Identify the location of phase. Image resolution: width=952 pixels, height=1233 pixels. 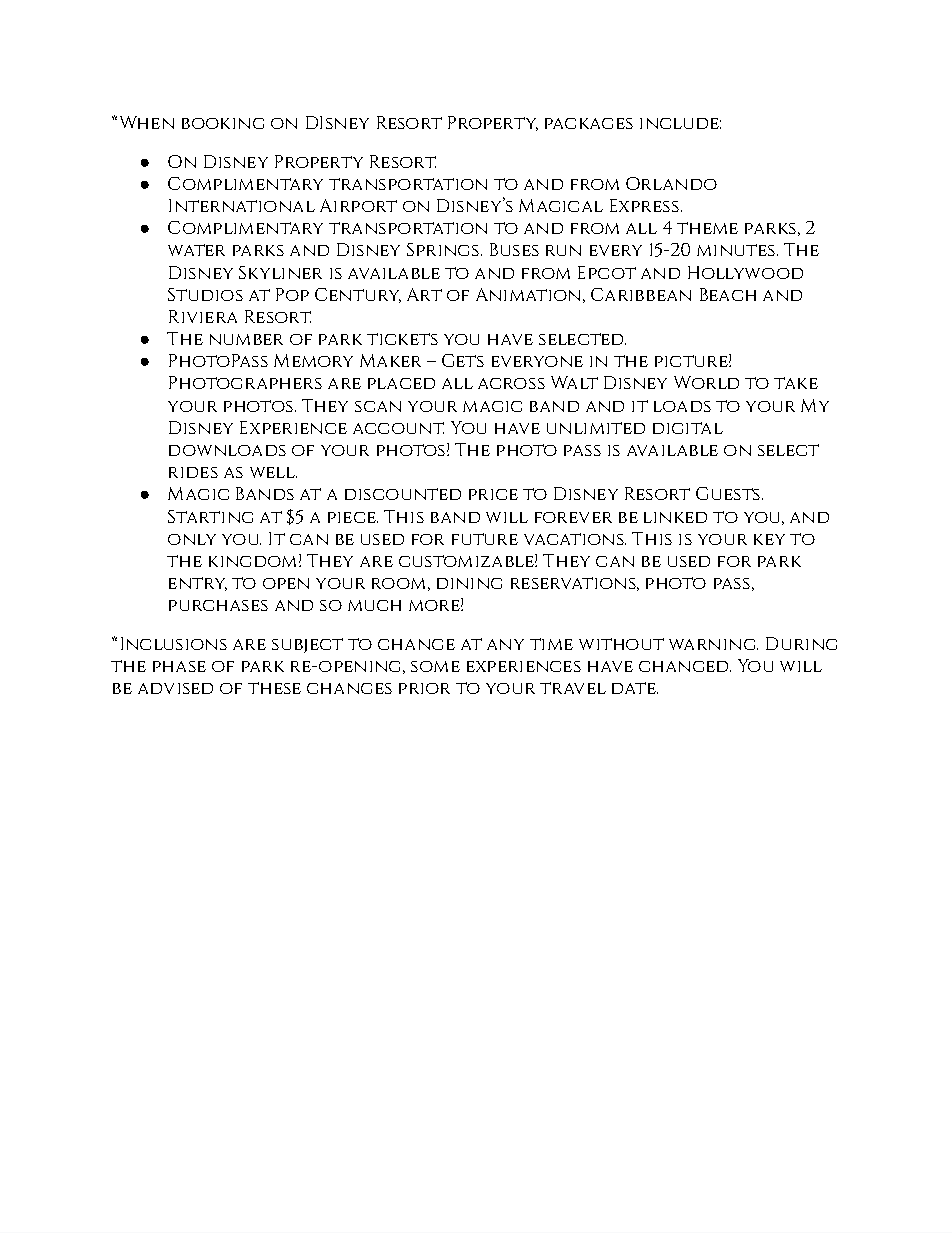
(179, 666).
